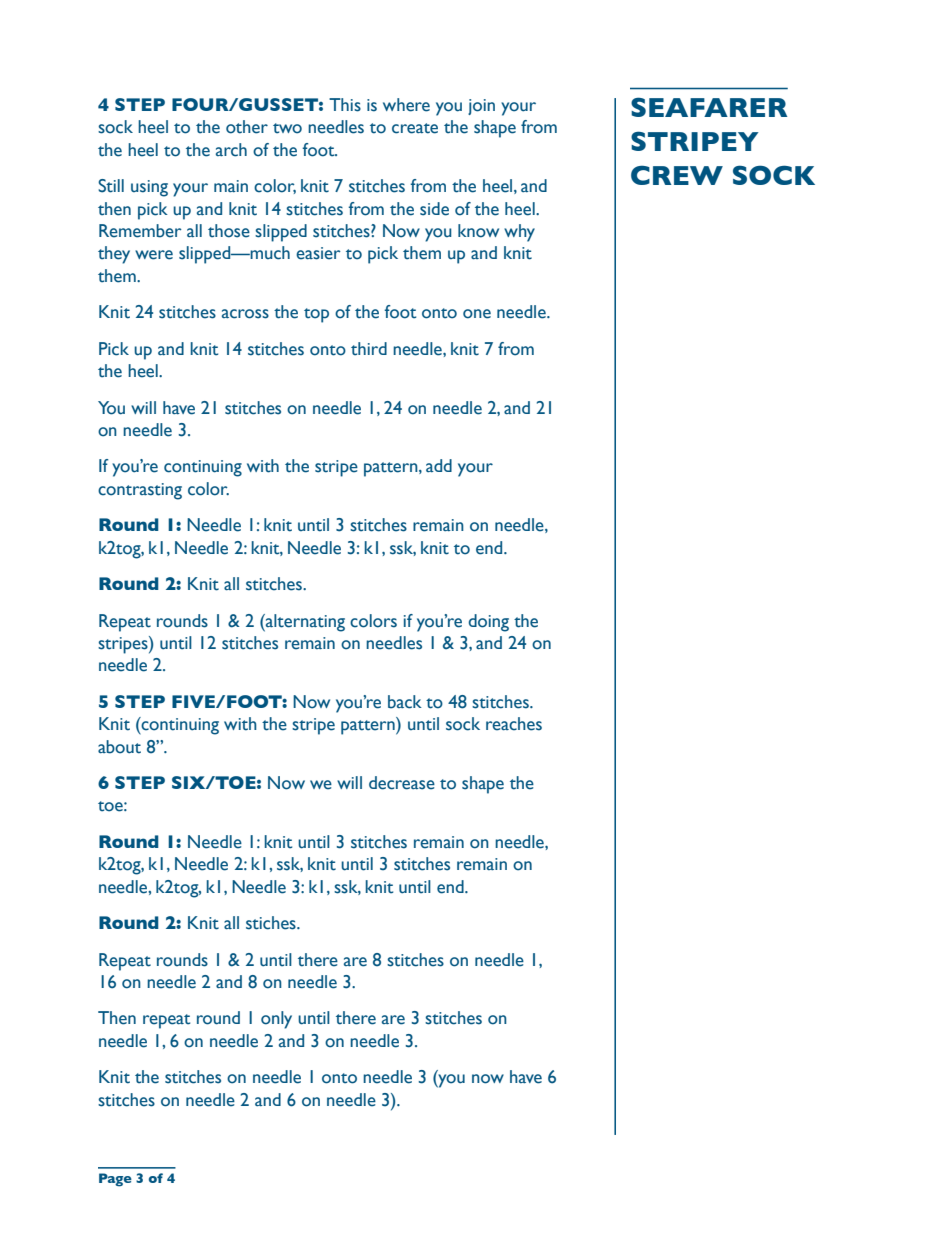 Image resolution: width=952 pixels, height=1233 pixels. I want to click on arch, so click(231, 150).
